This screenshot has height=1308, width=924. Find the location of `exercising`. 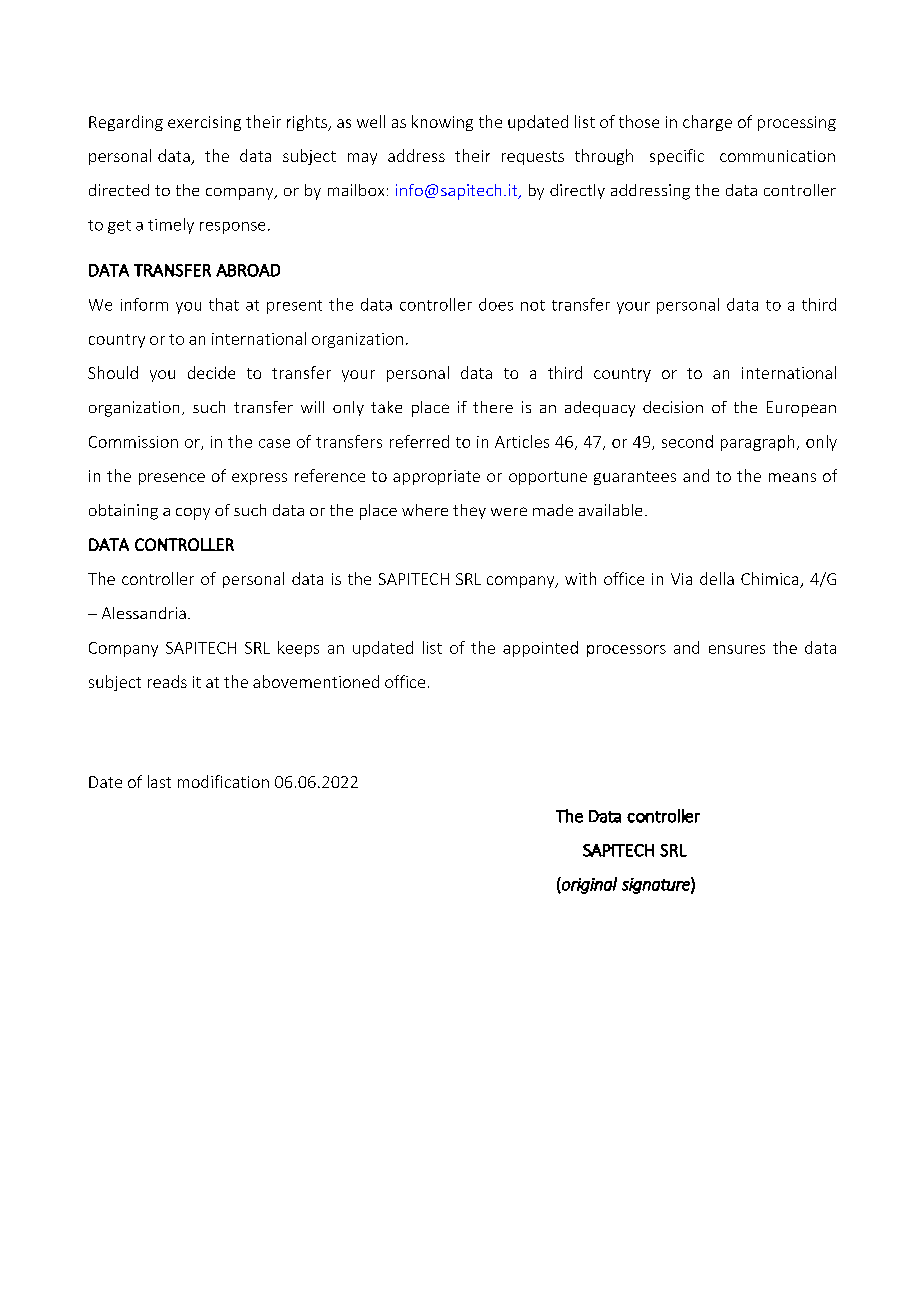

exercising is located at coordinates (204, 123).
